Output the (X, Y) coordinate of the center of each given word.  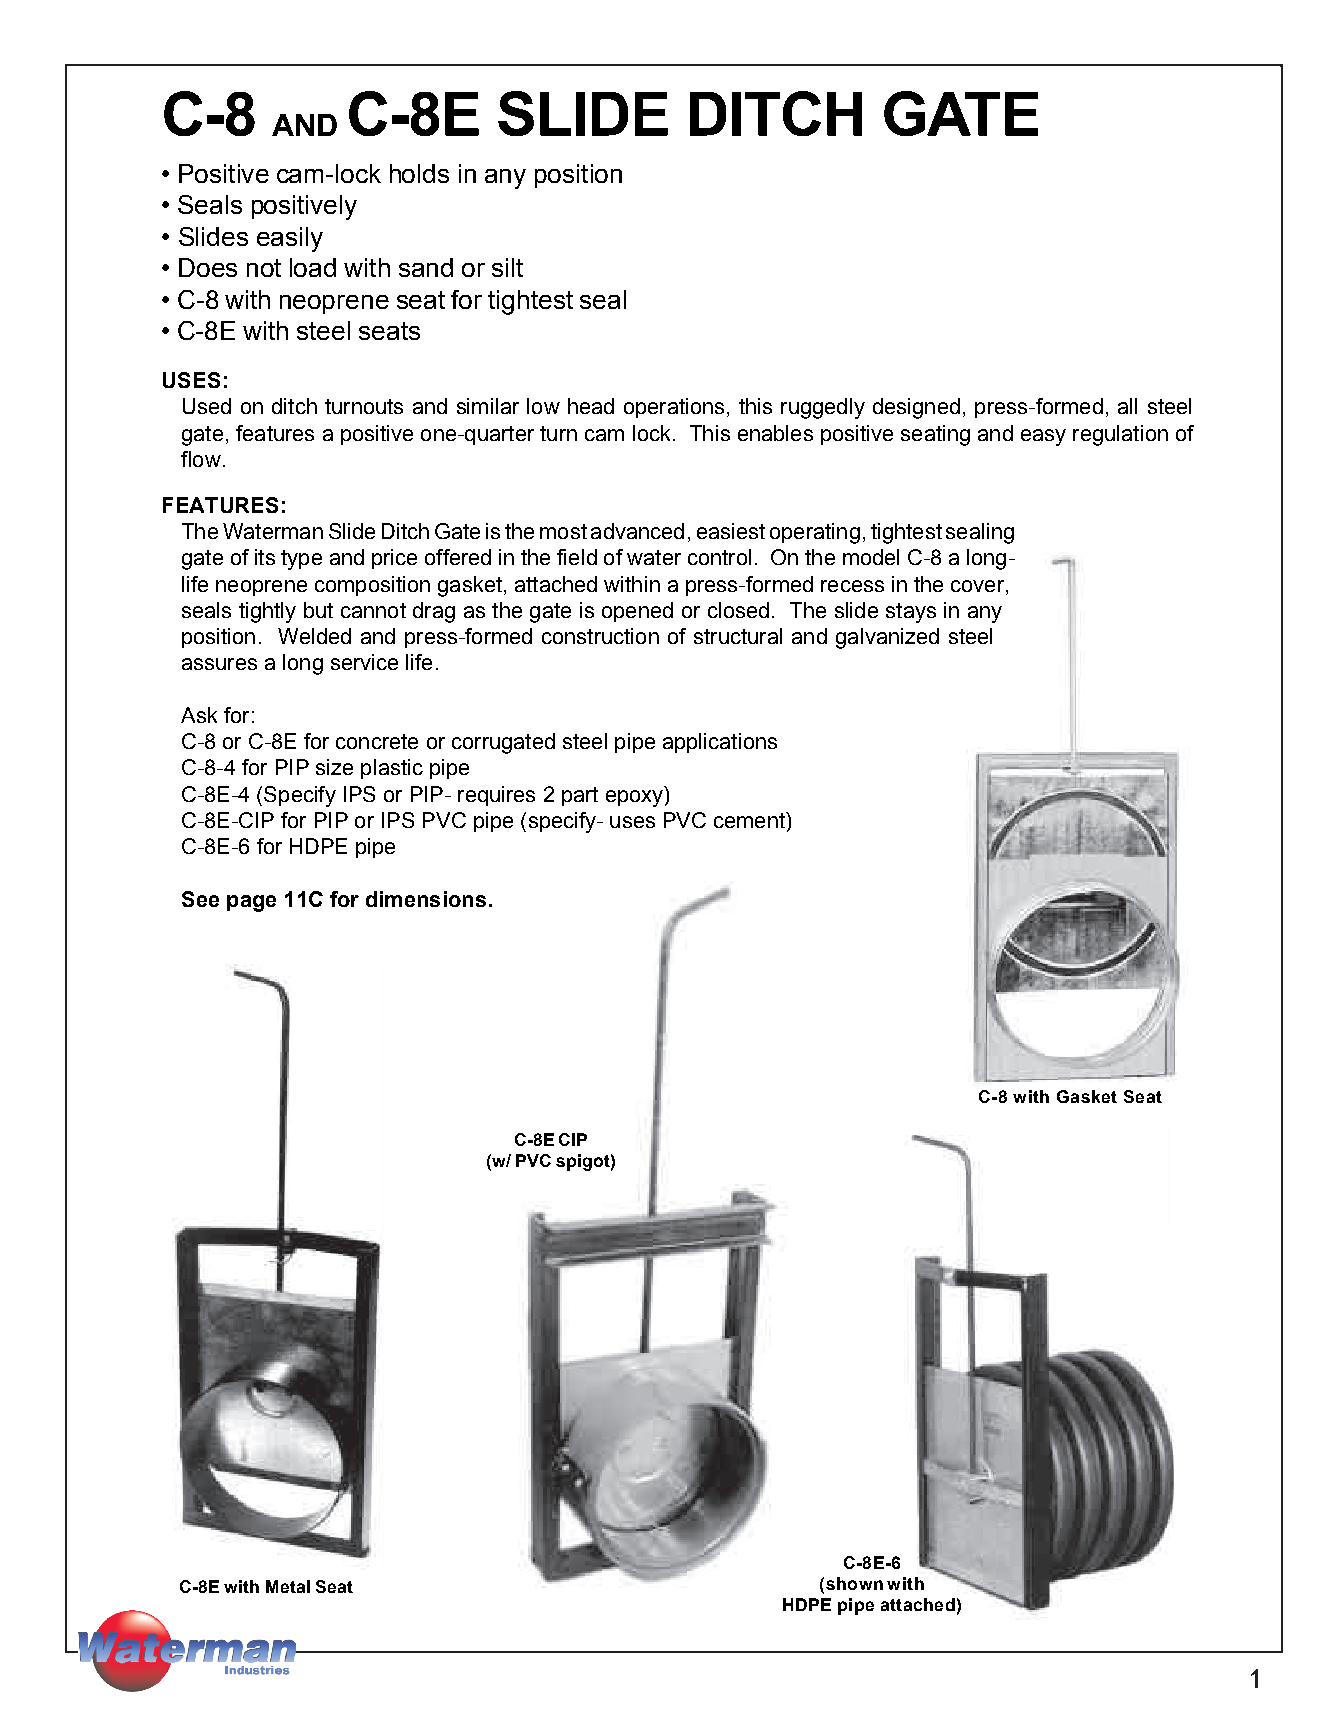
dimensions (426, 899)
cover (979, 586)
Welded (314, 636)
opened (637, 612)
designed (916, 408)
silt (507, 267)
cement (750, 820)
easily (290, 239)
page (251, 903)
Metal (288, 1586)
